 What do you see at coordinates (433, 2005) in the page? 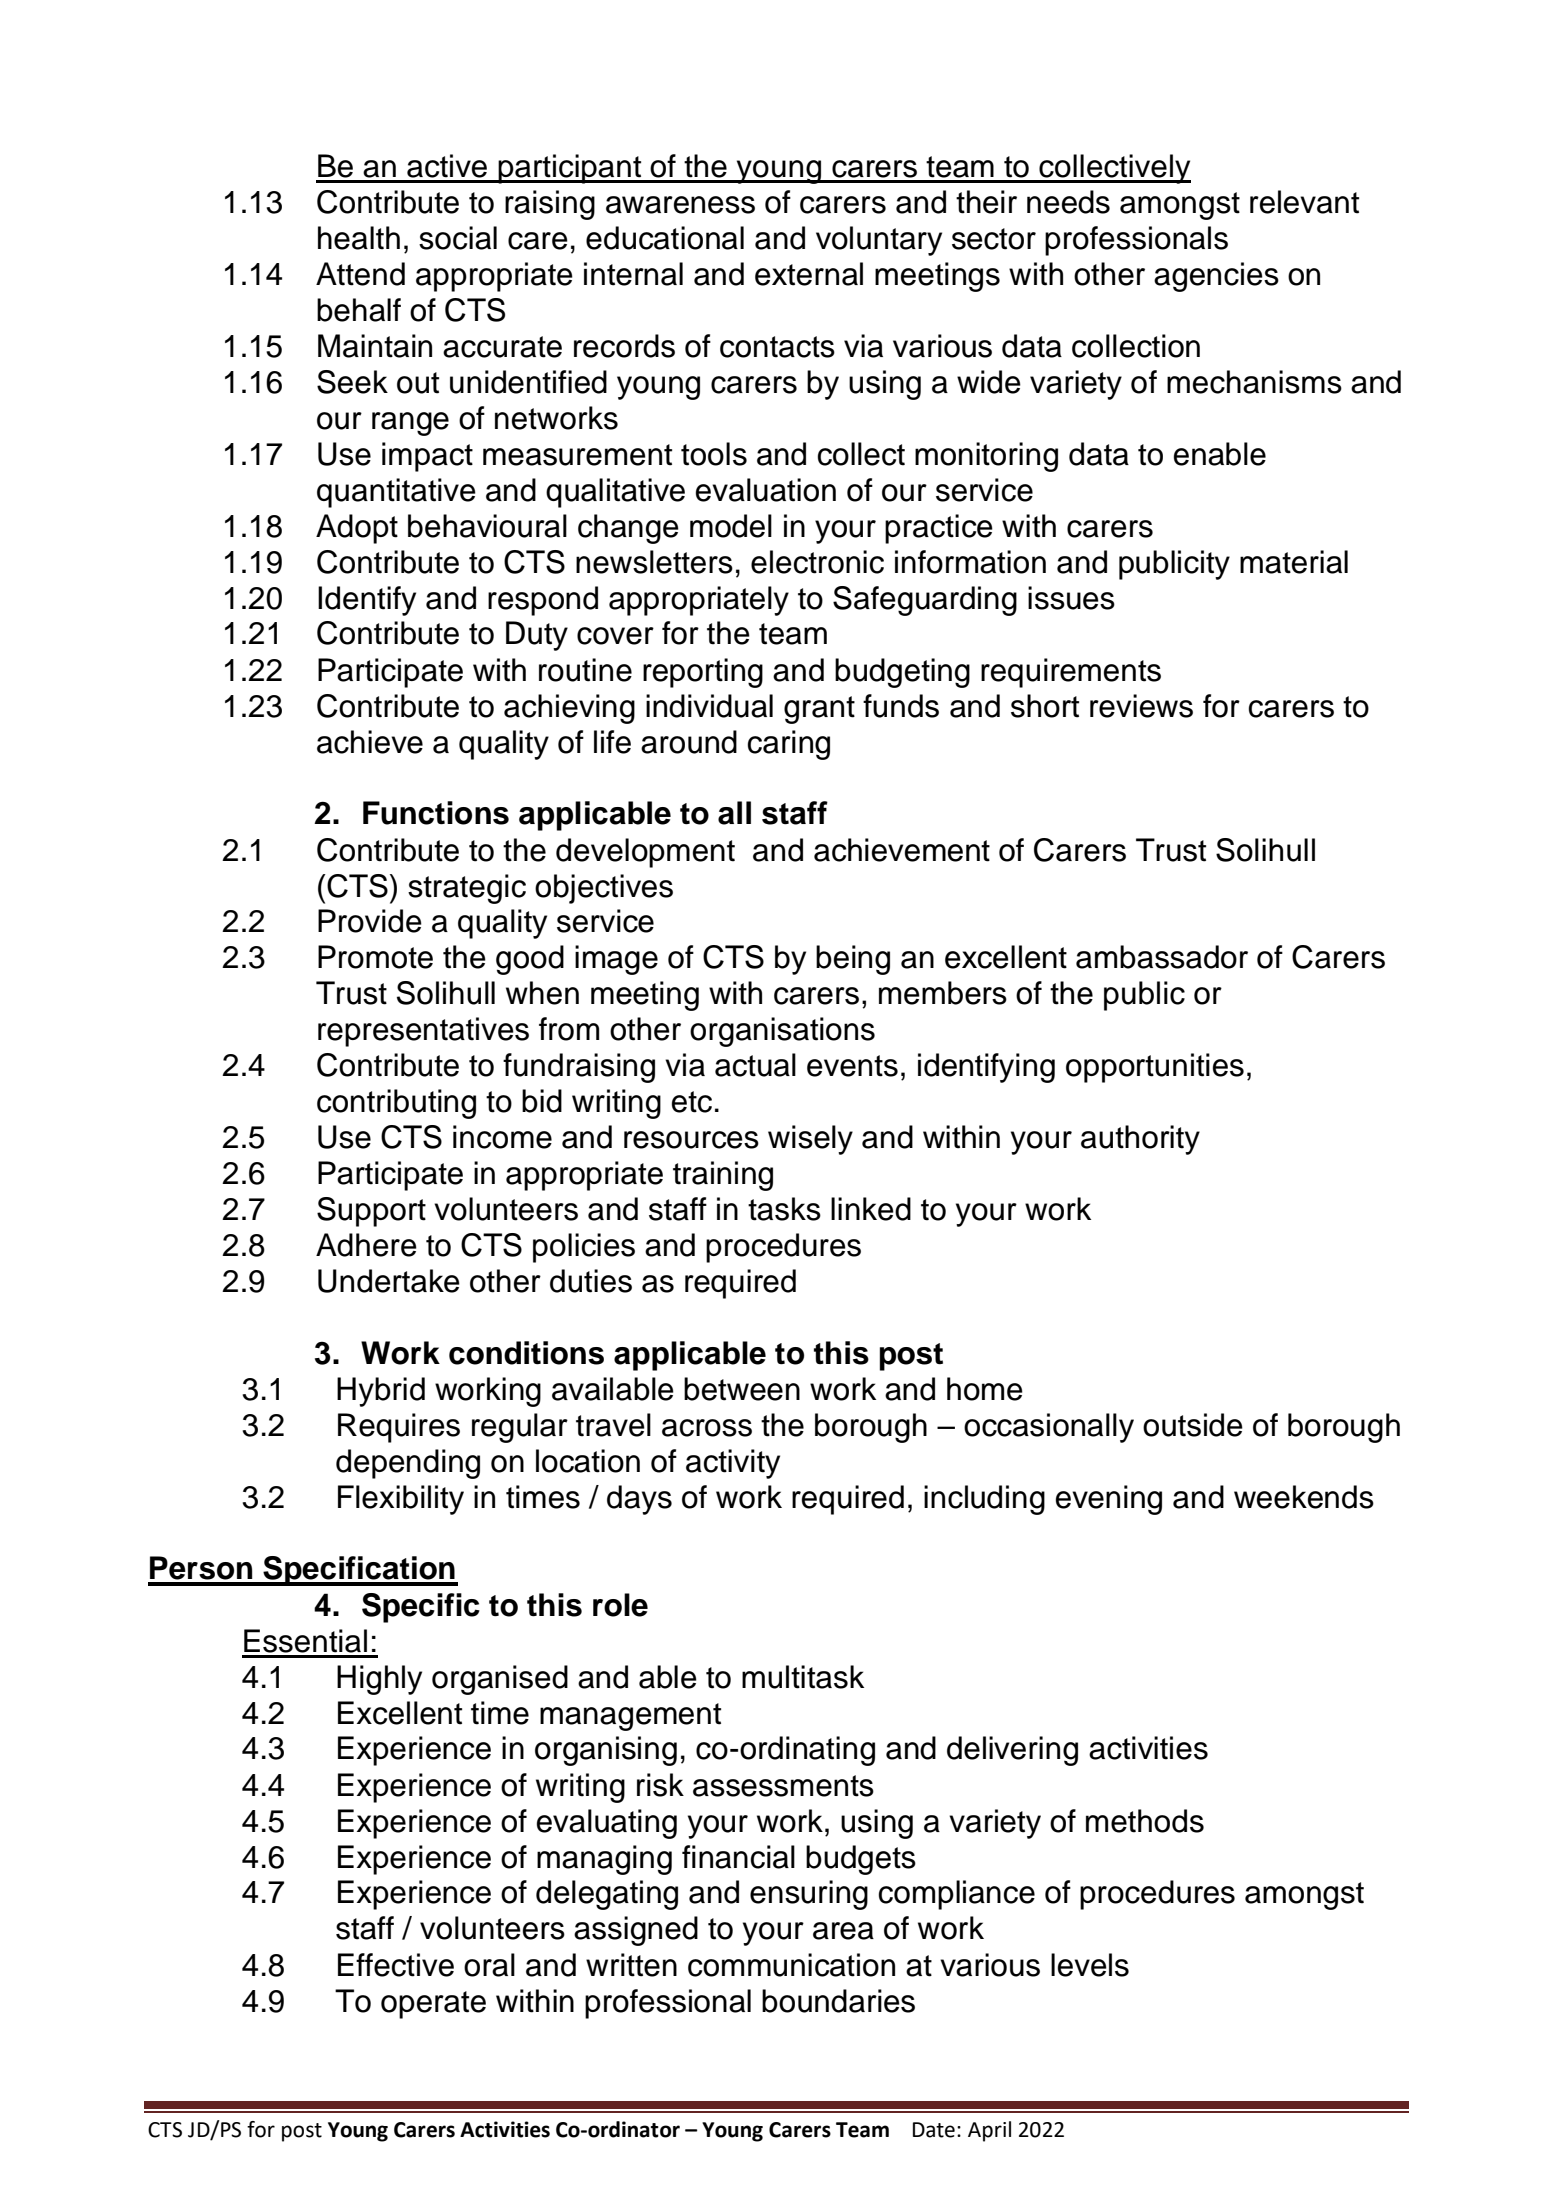
I see `operate` at bounding box center [433, 2005].
